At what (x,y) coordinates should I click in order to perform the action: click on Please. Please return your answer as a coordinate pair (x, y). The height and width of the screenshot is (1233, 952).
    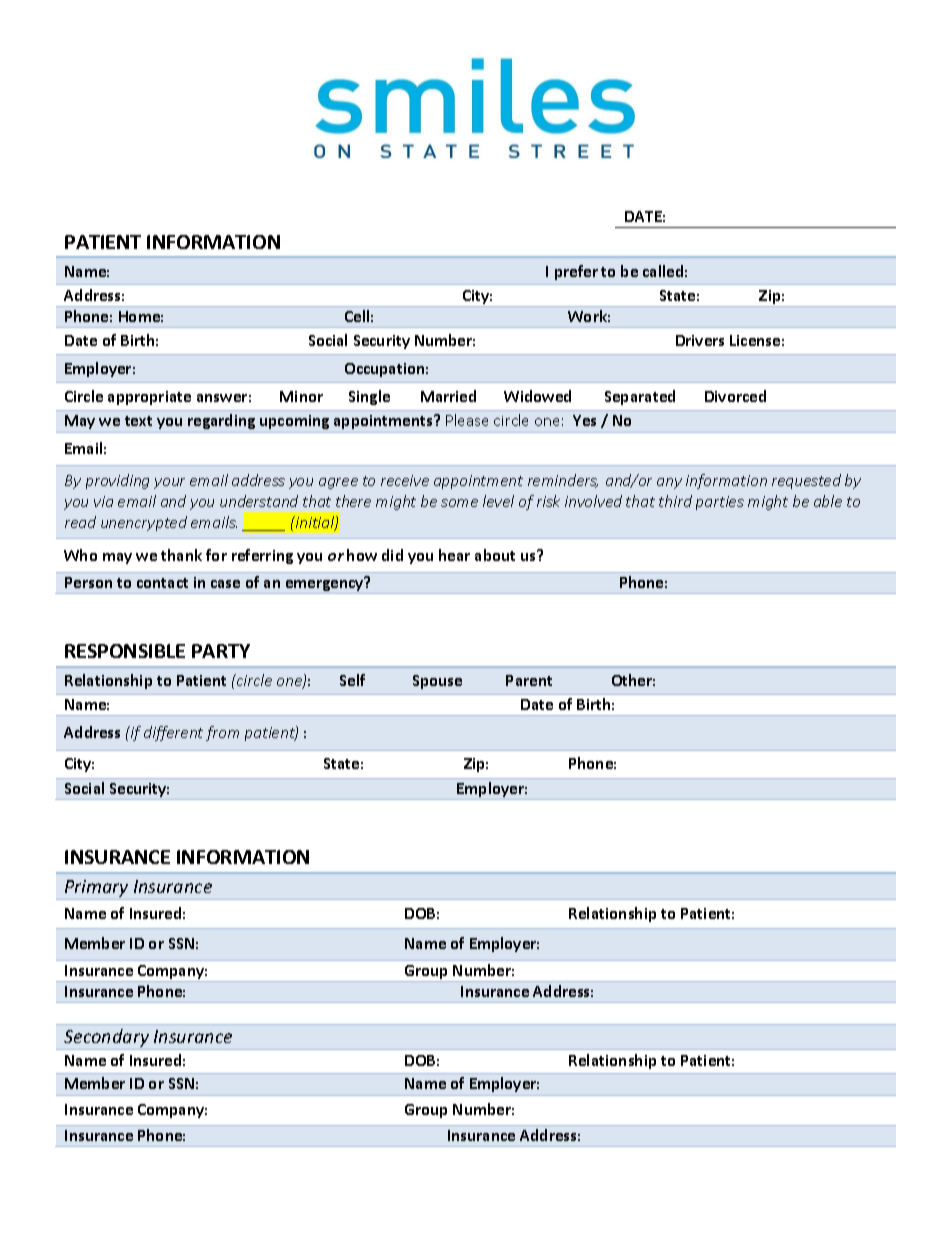
    Looking at the image, I should click on (467, 420).
